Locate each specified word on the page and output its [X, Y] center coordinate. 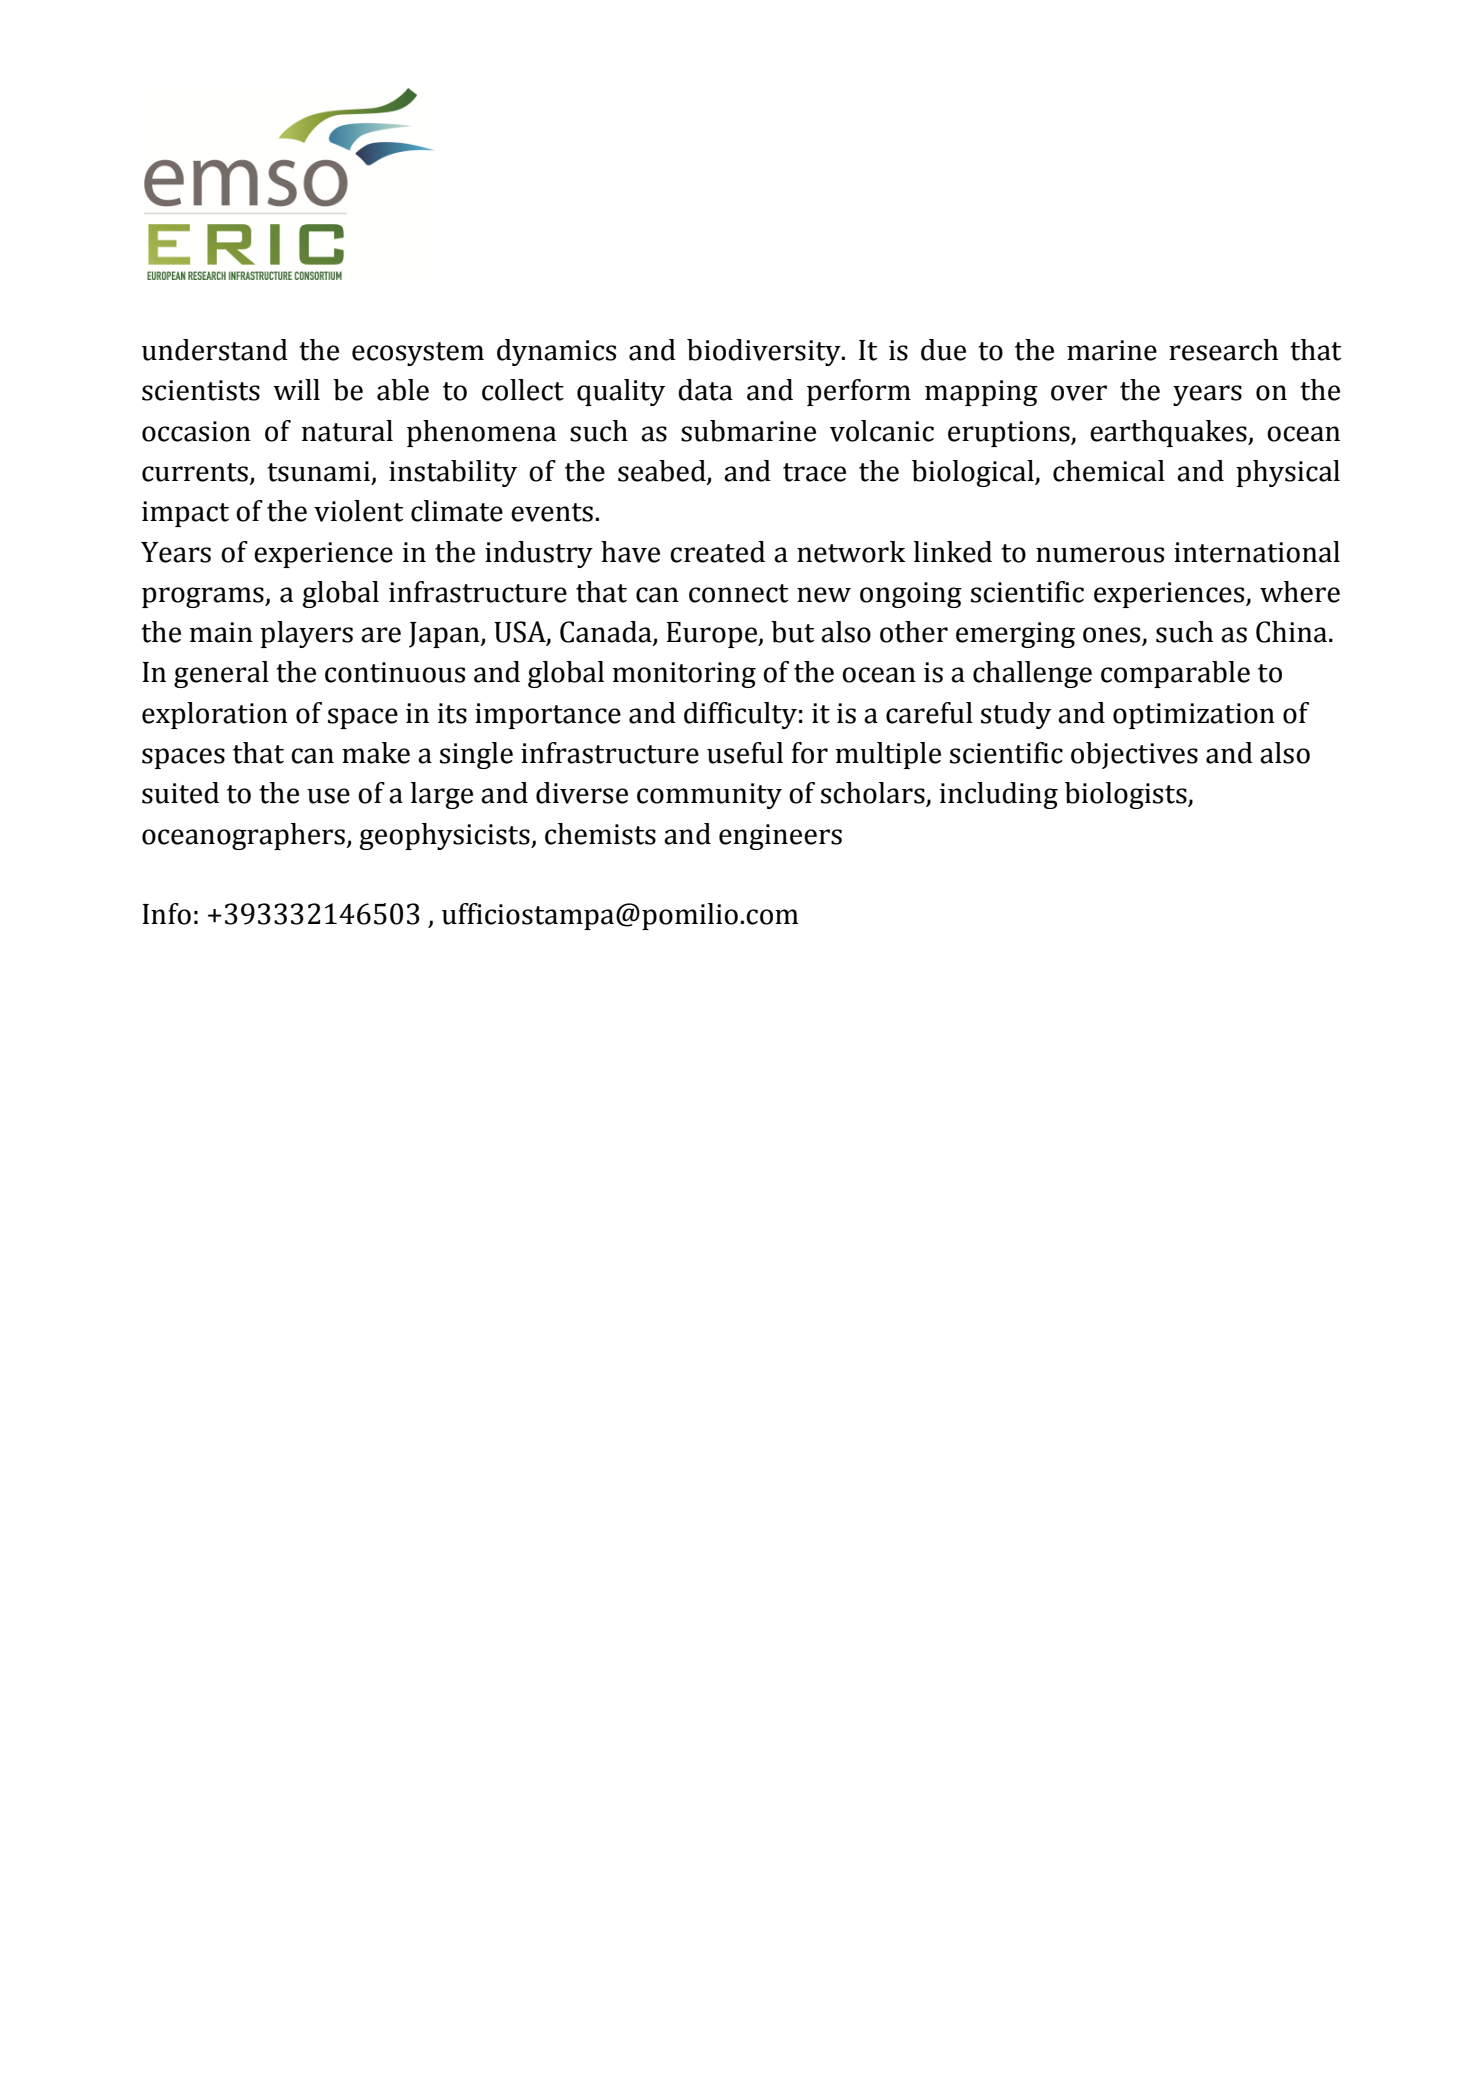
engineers [780, 837]
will [296, 389]
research [1223, 350]
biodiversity [765, 352]
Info [166, 914]
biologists [1127, 795]
